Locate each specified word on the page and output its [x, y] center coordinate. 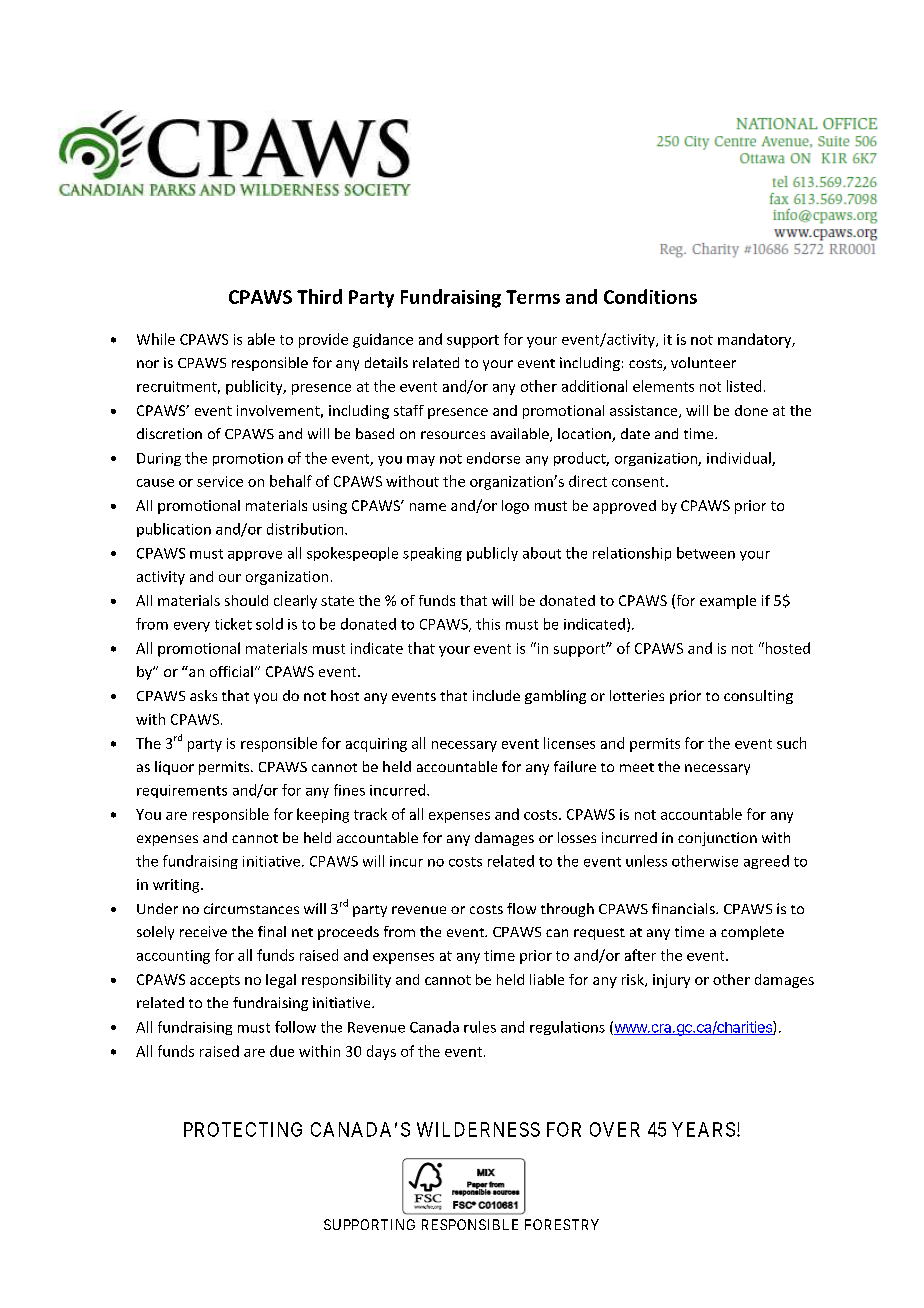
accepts [215, 981]
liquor [174, 768]
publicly [492, 554]
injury [671, 981]
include [496, 695]
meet [637, 767]
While [156, 339]
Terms [533, 297]
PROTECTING [243, 1129]
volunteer [703, 362]
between [706, 553]
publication [174, 530]
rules [480, 1027]
